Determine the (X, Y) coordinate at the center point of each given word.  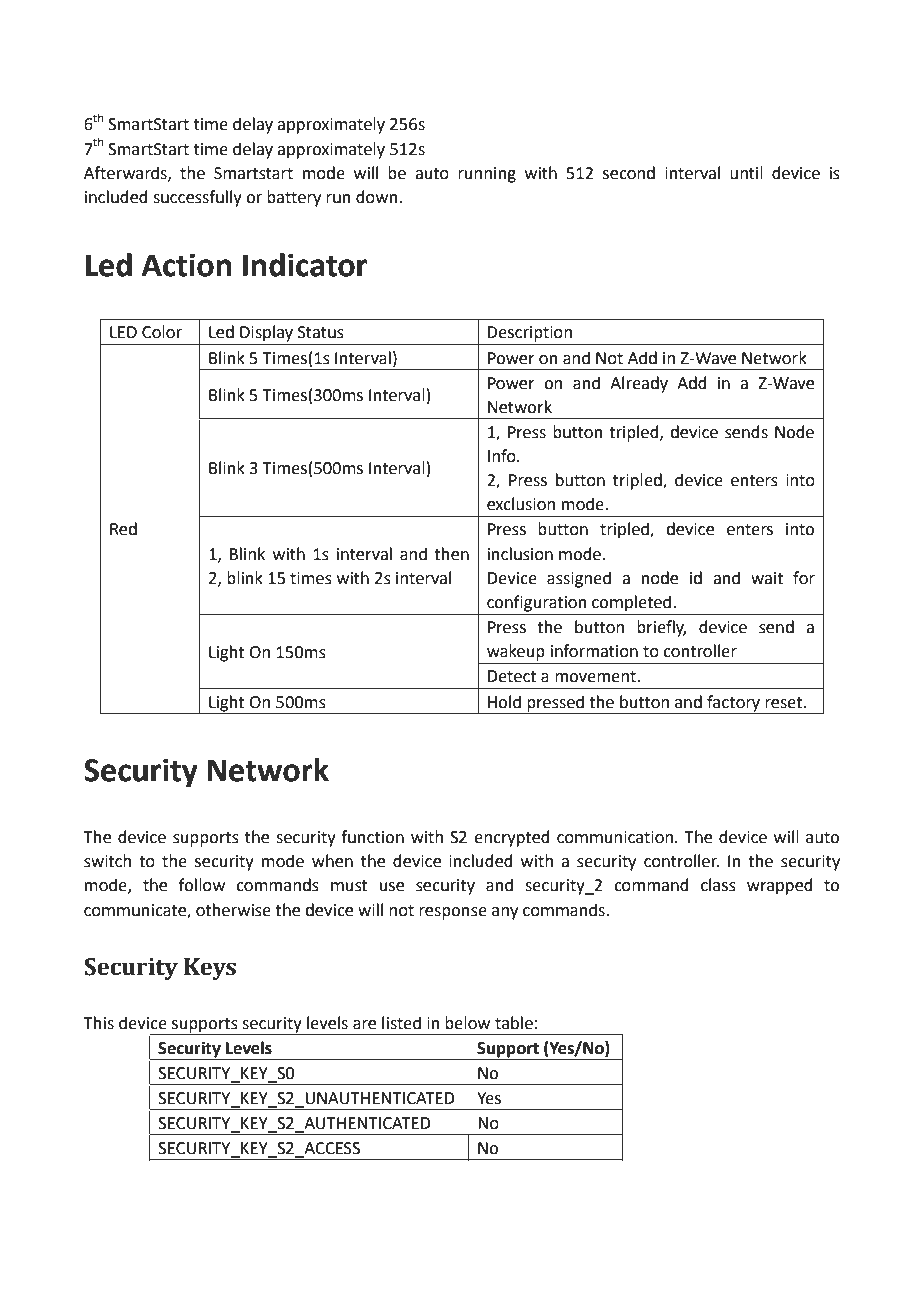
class (718, 885)
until (746, 173)
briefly (661, 628)
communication (615, 837)
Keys (210, 969)
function (372, 837)
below (467, 1023)
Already (639, 384)
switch (107, 861)
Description (529, 334)
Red (123, 529)
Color (162, 332)
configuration (537, 603)
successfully (197, 198)
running (487, 175)
